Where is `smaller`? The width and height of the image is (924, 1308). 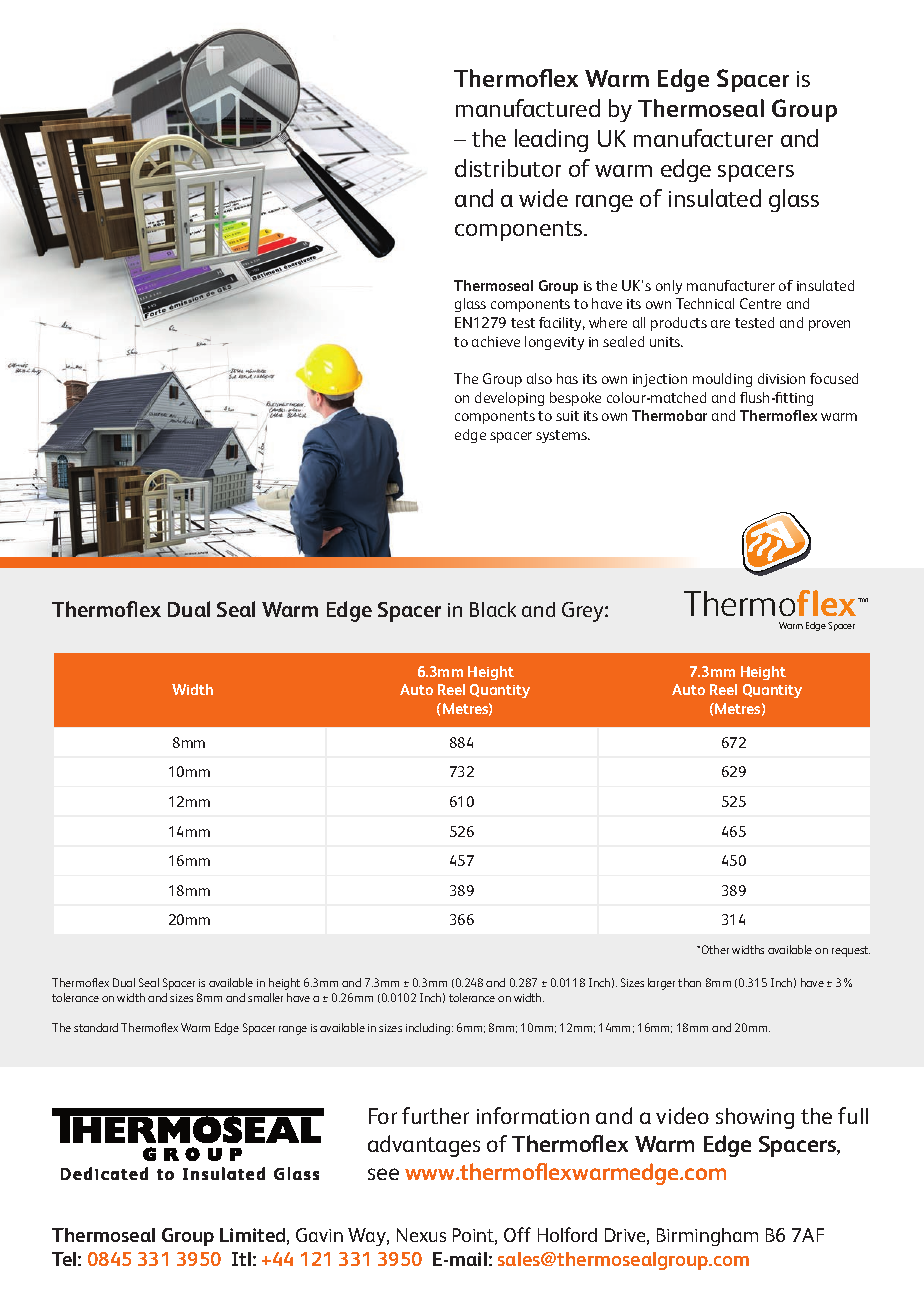 smaller is located at coordinates (265, 997).
